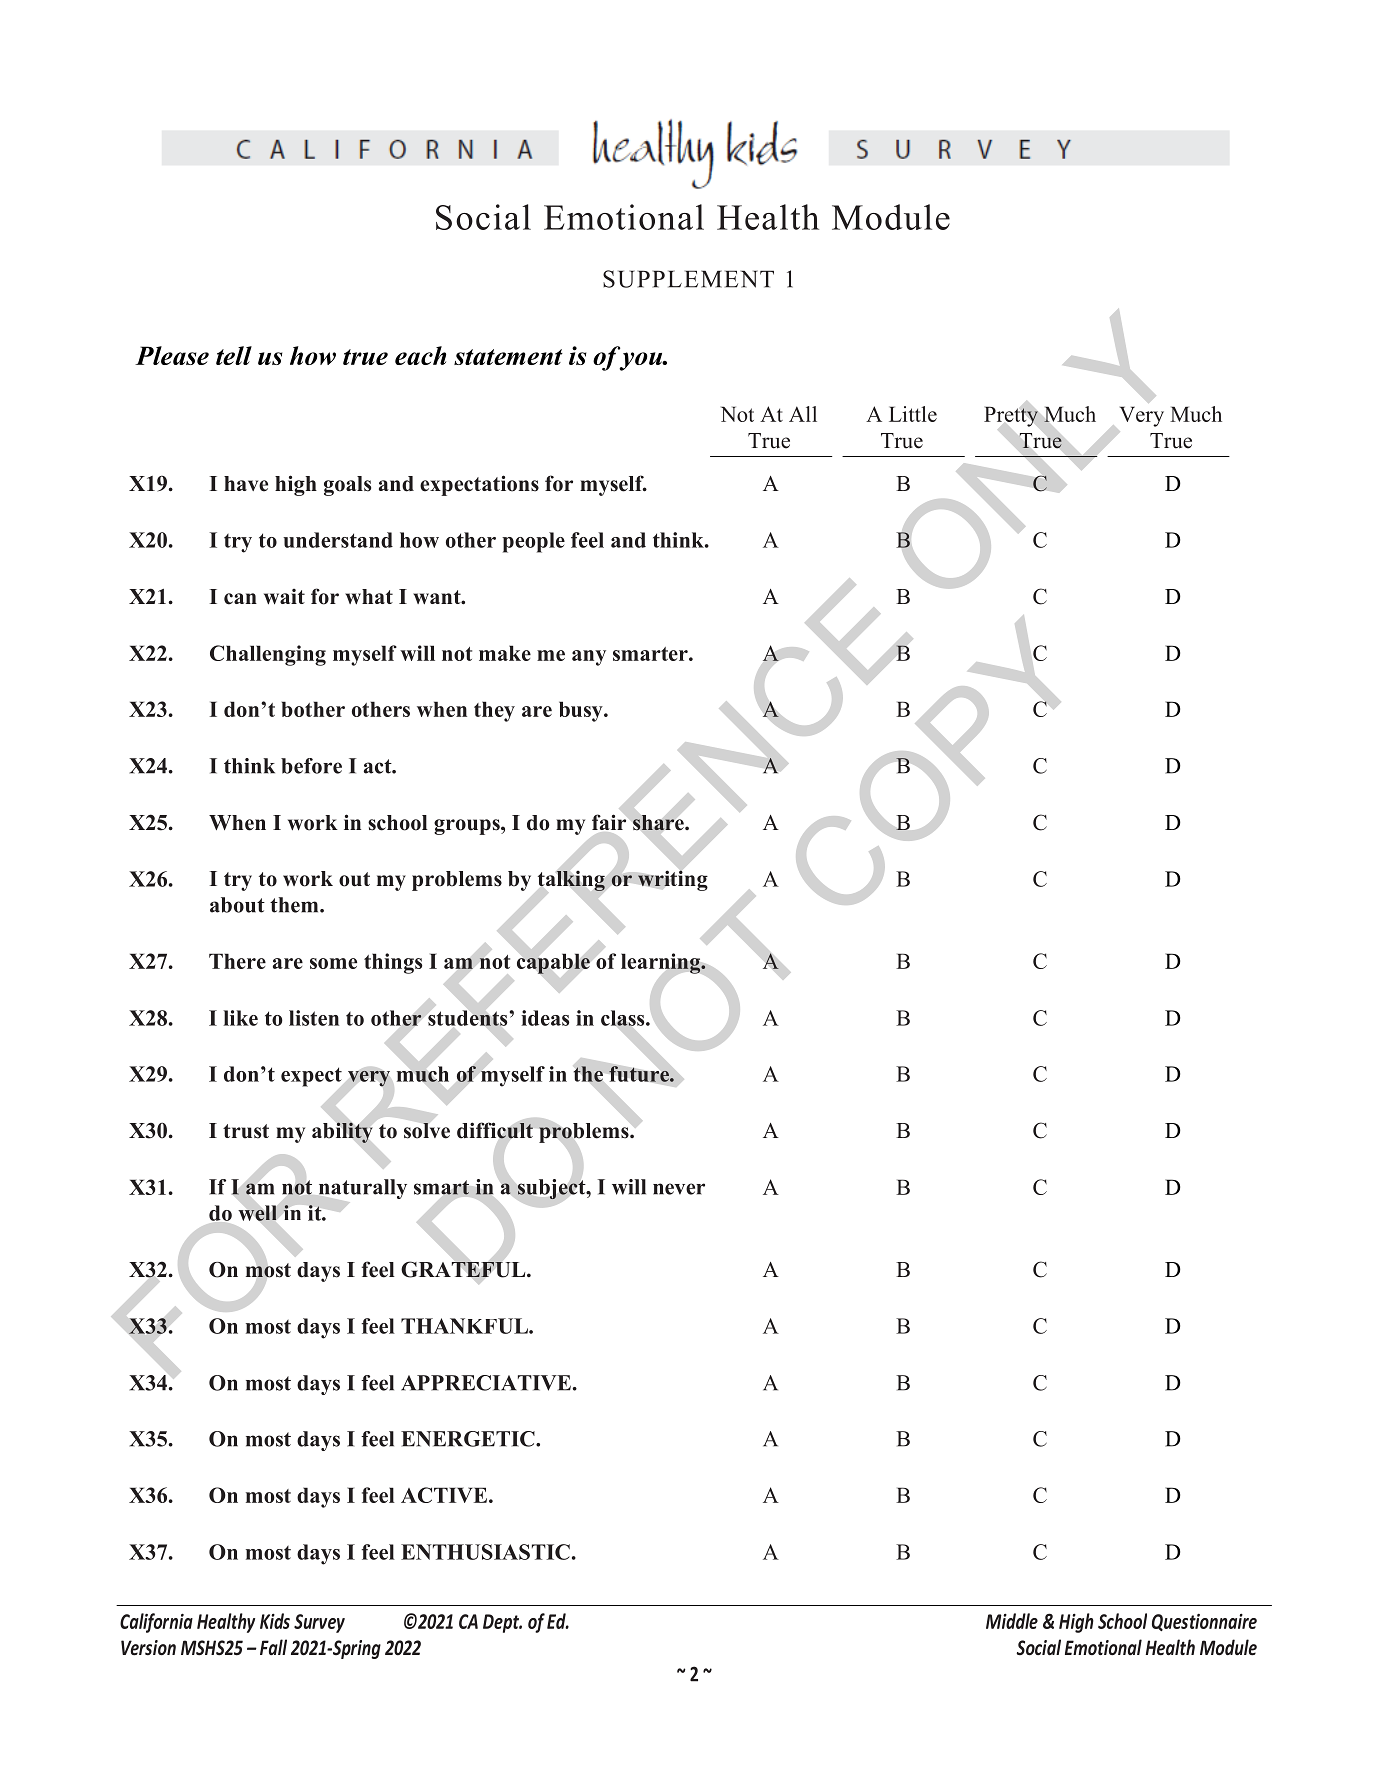 Image resolution: width=1384 pixels, height=1792 pixels. I want to click on never, so click(679, 1189).
